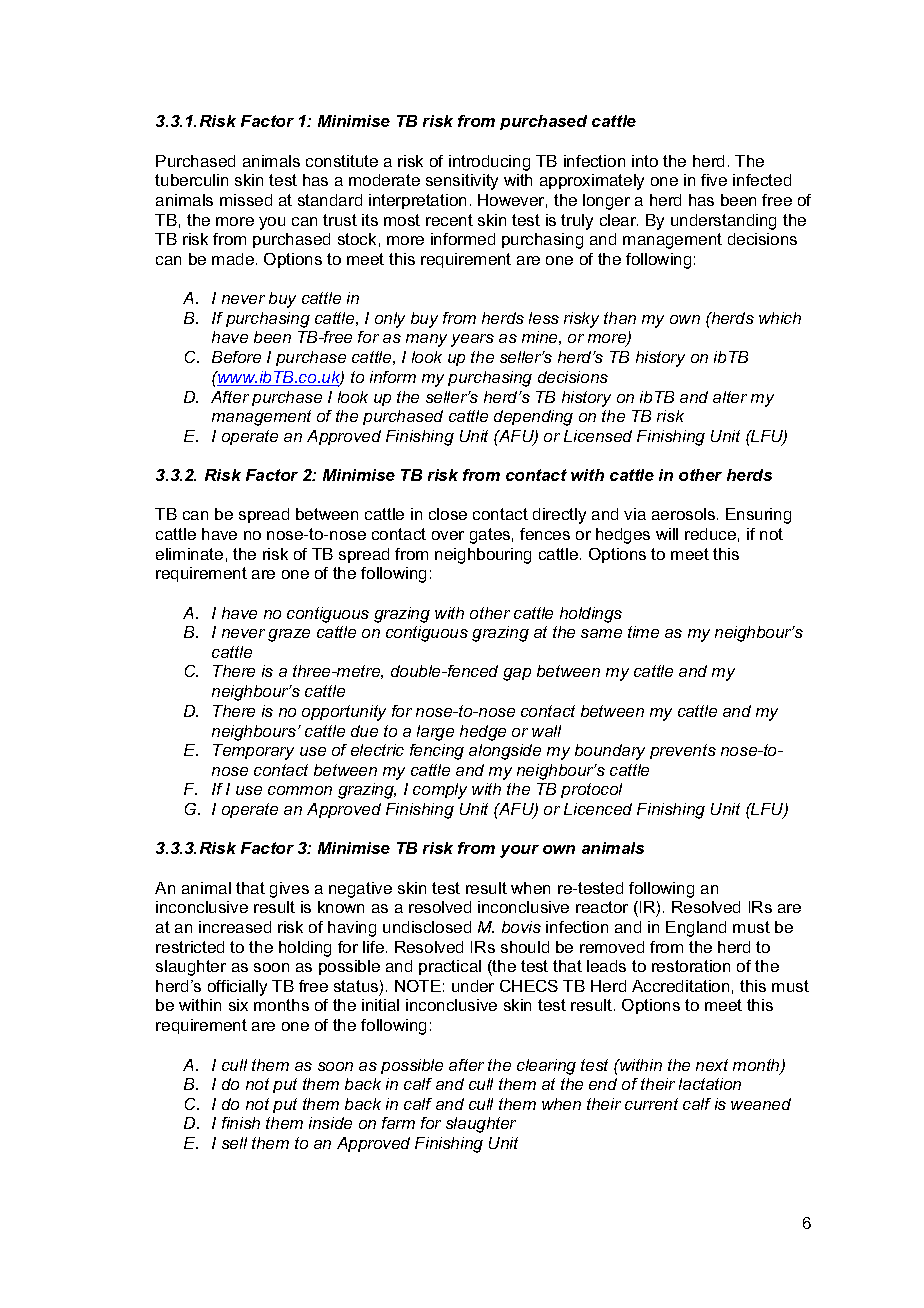  Describe the element at coordinates (289, 635) in the screenshot. I see `graze` at that location.
